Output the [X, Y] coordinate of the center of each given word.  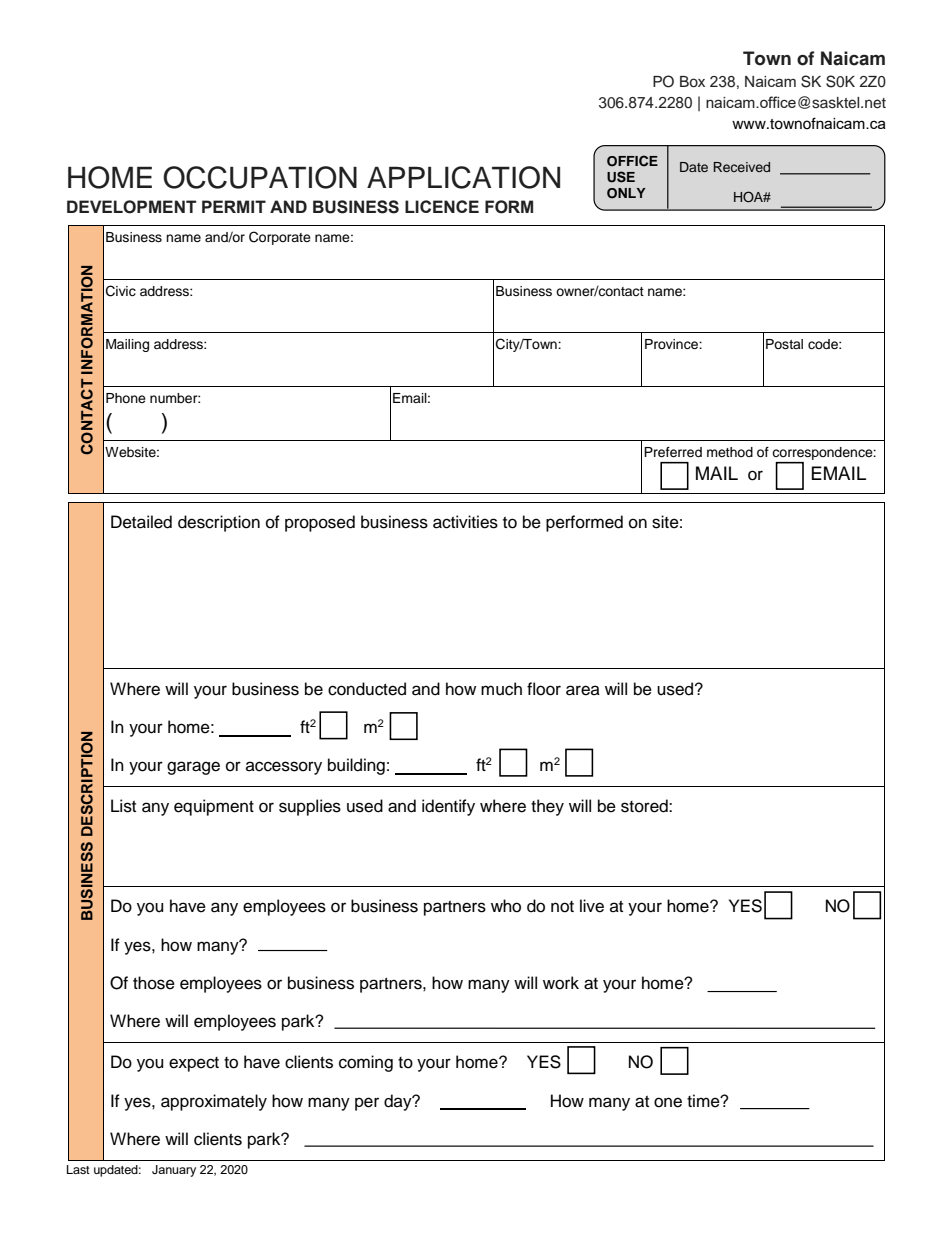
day [399, 1102]
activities [465, 522]
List [123, 806]
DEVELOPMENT [131, 207]
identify [448, 807]
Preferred [673, 452]
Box [692, 81]
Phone [126, 398]
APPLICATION [463, 177]
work [561, 983]
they [547, 807]
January [174, 1171]
